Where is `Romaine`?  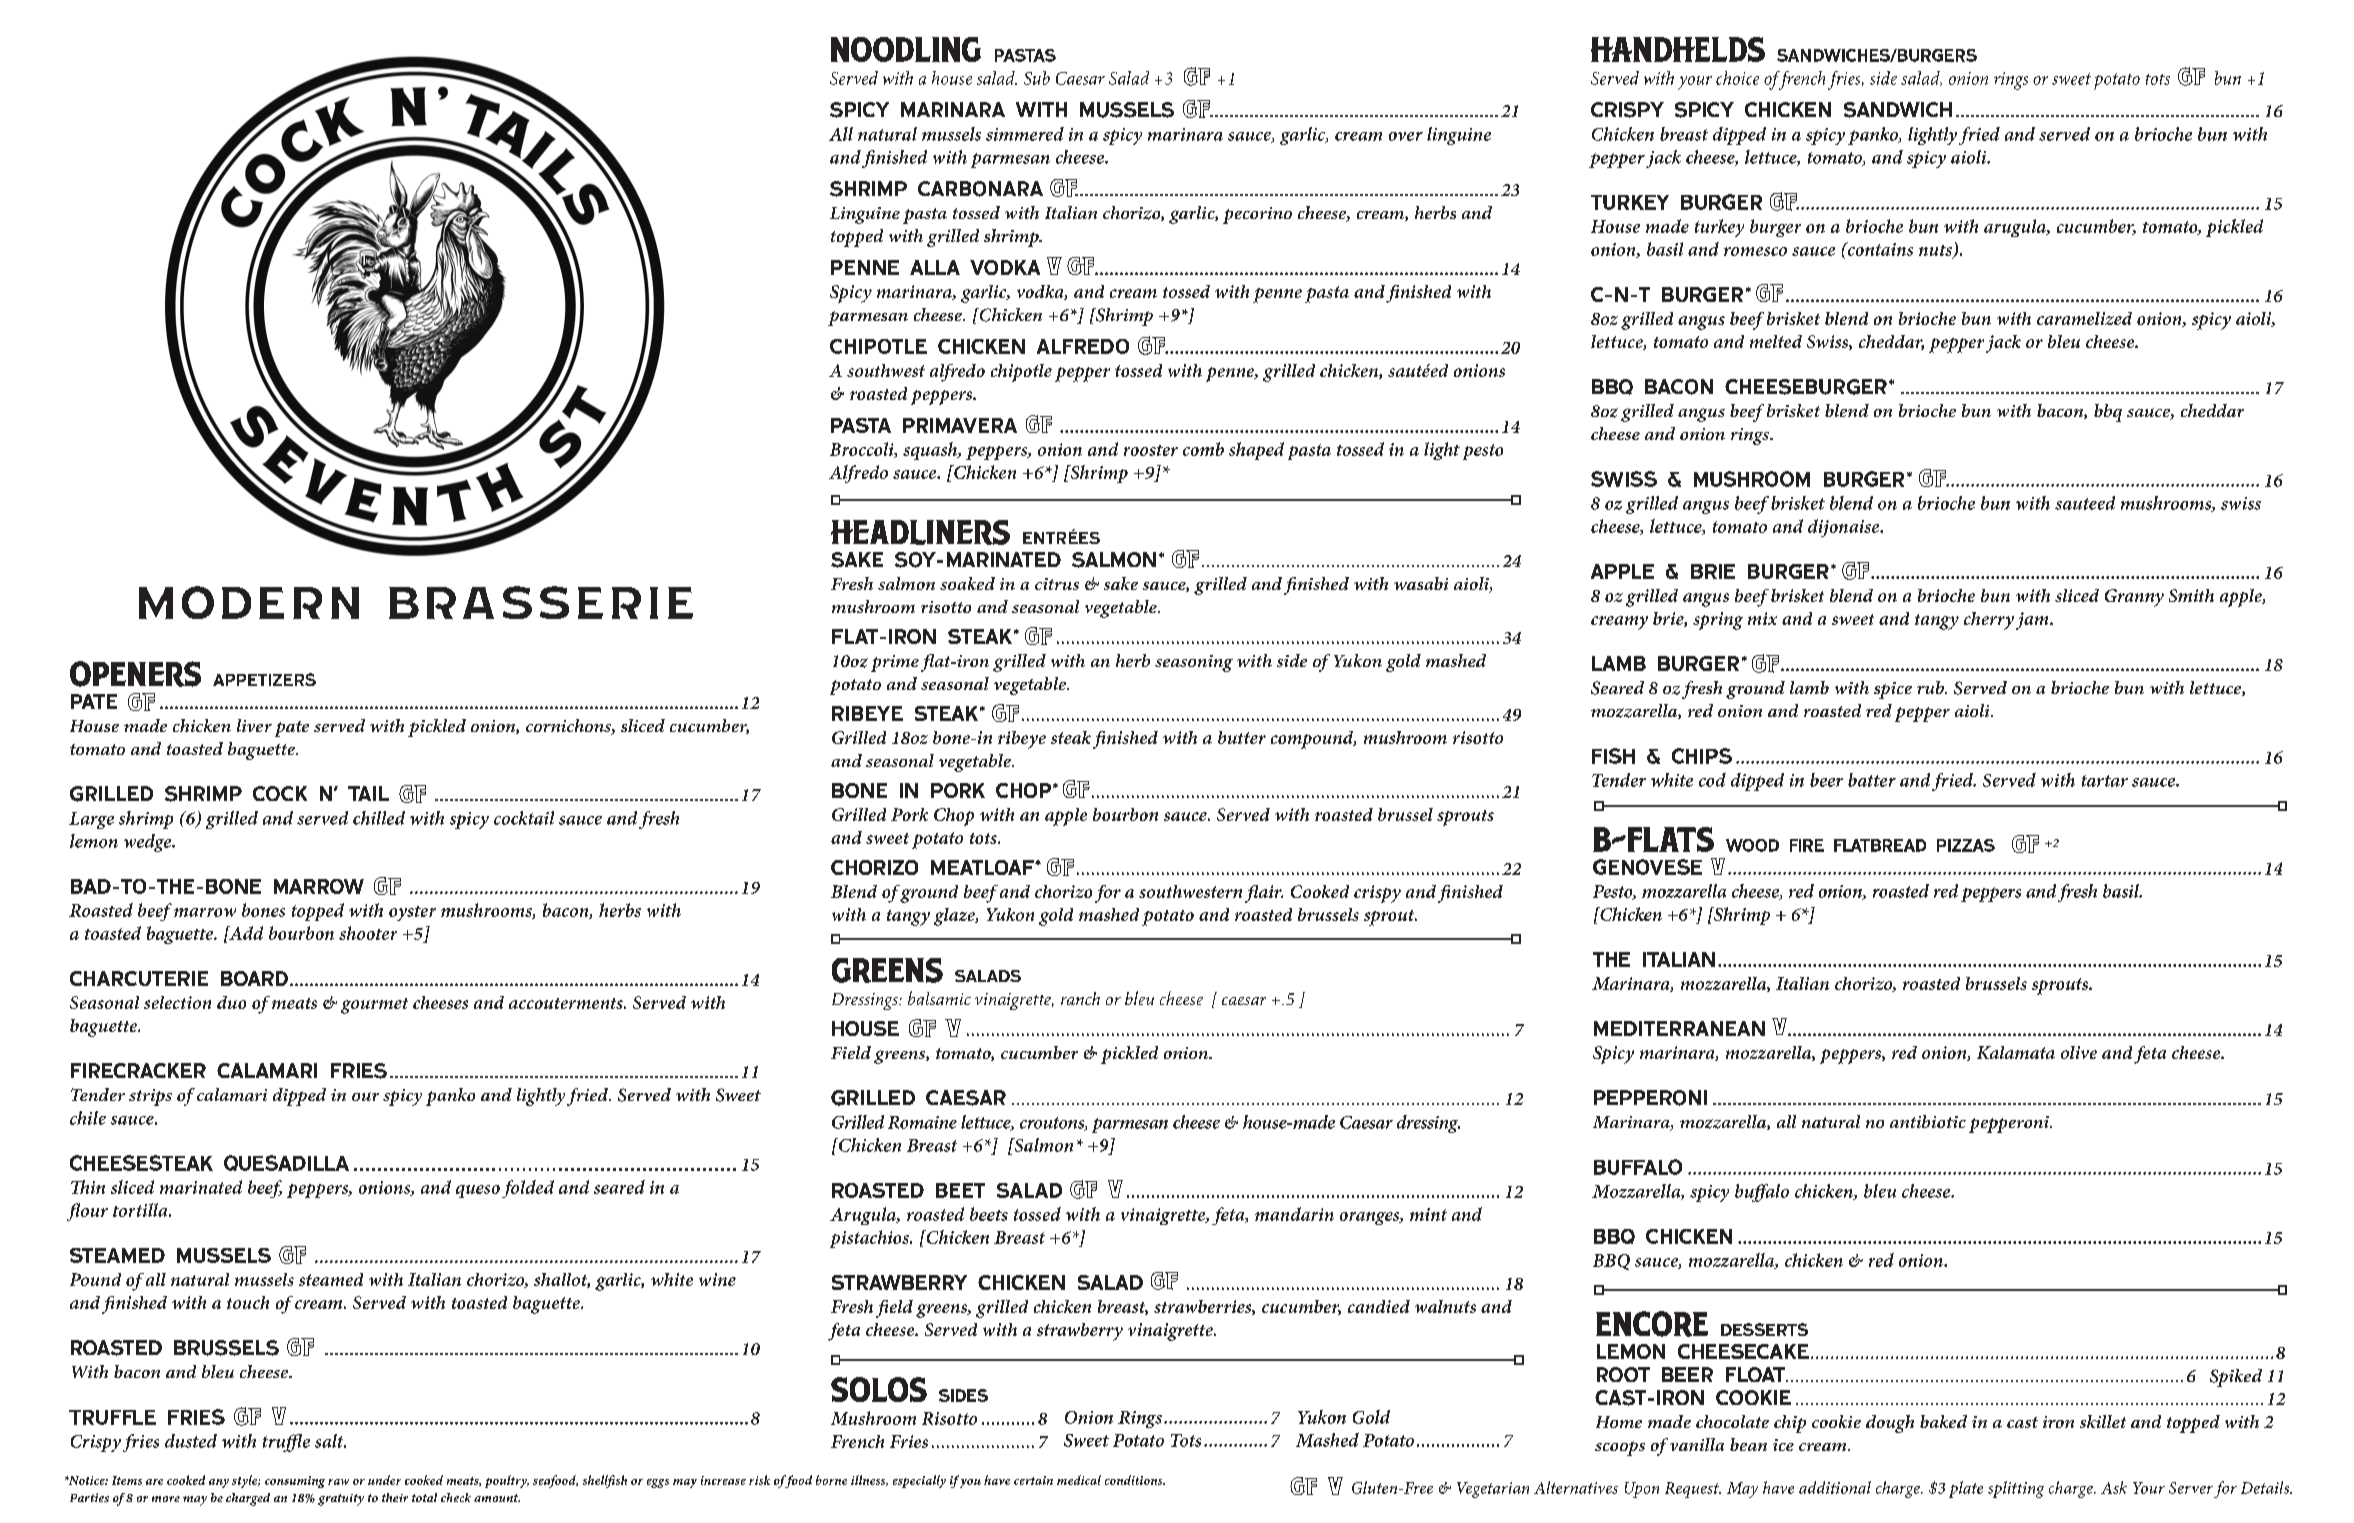 Romaine is located at coordinates (922, 1122).
